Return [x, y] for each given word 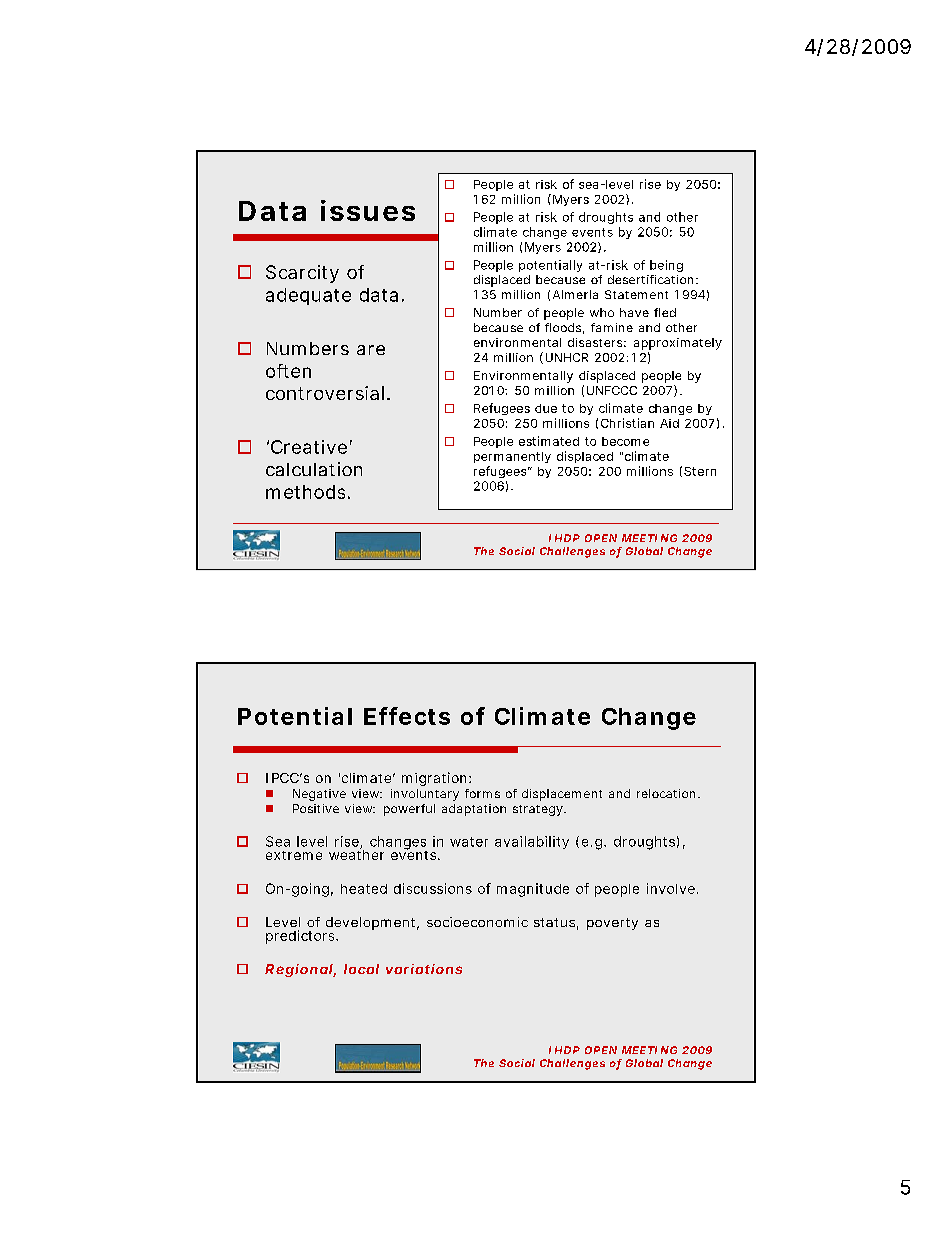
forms [482, 793]
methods [305, 492]
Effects [407, 716]
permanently [512, 457]
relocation [666, 793]
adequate [308, 296]
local [361, 969]
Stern [700, 471]
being [666, 266]
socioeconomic [477, 922]
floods [563, 327]
